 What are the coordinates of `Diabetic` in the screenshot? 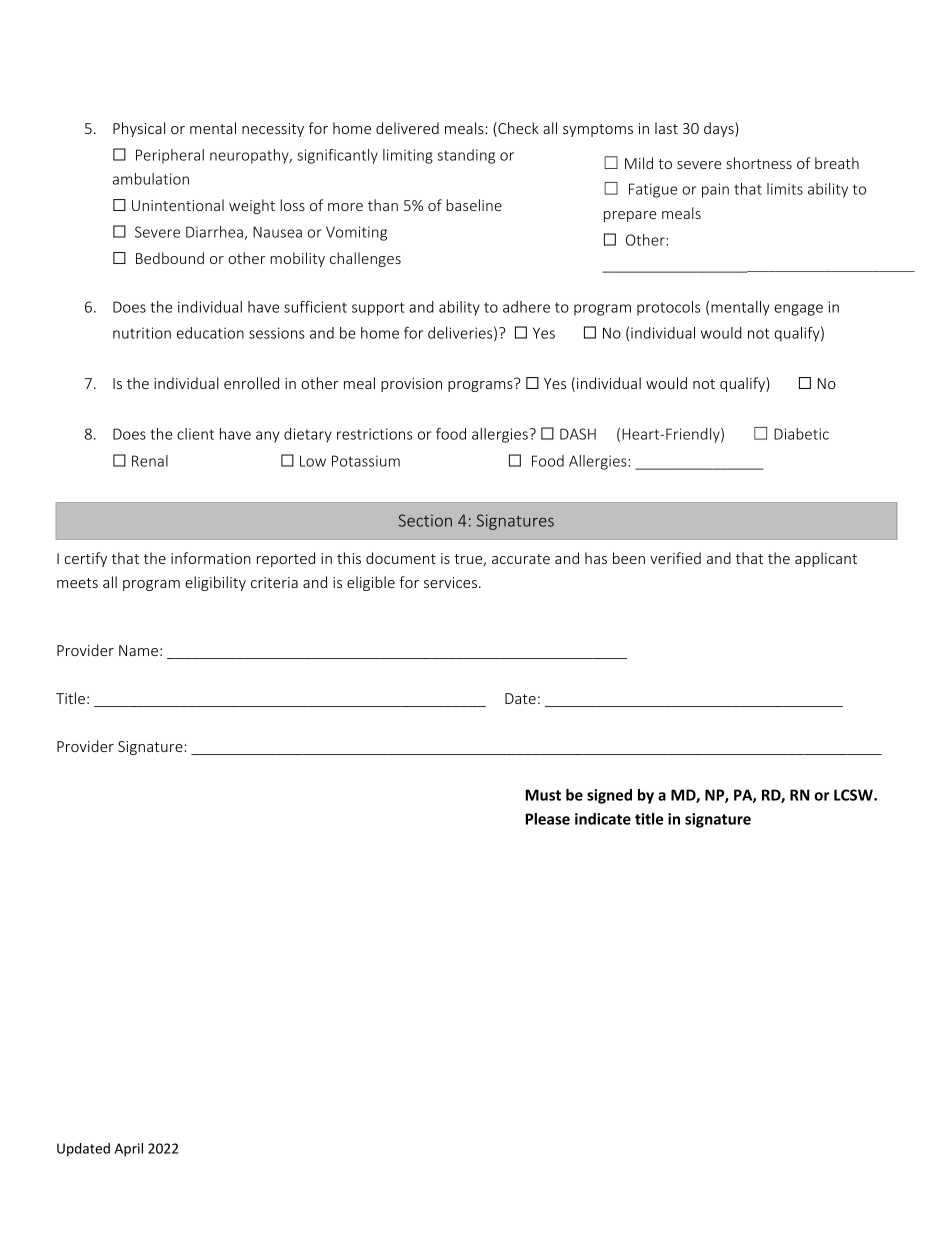 It's located at (801, 434).
